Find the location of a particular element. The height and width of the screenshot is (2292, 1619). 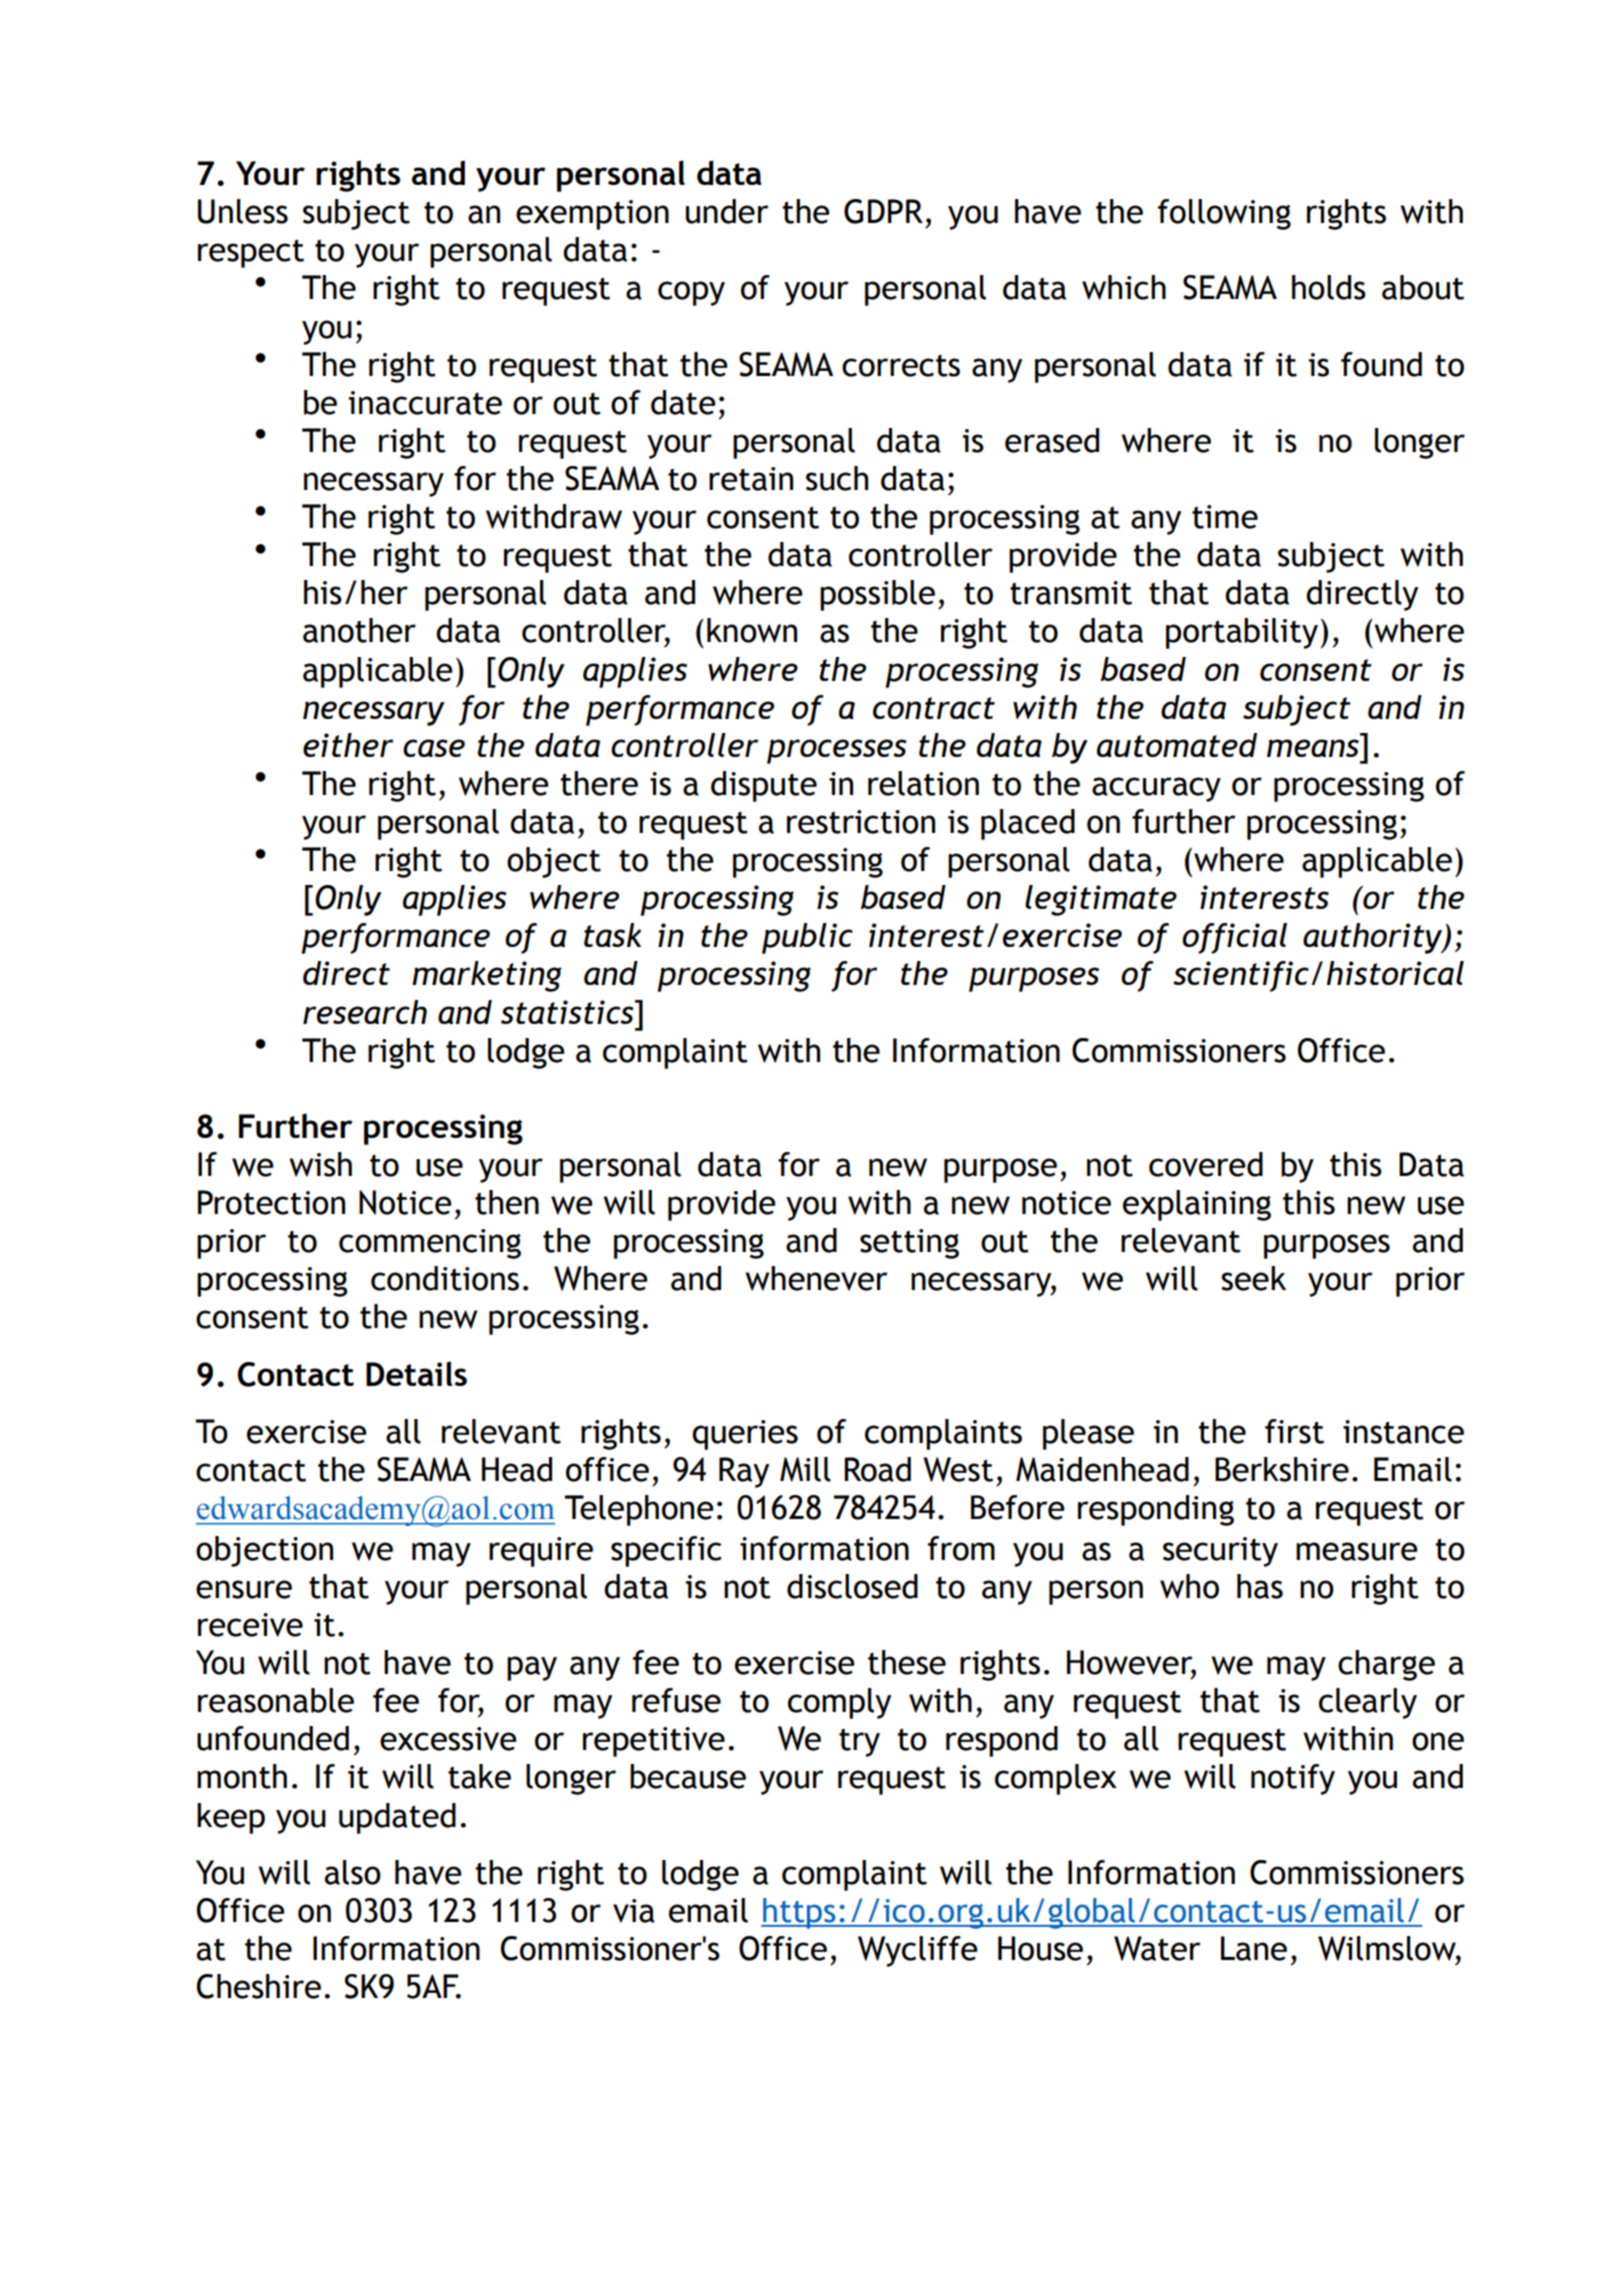

ensure is located at coordinates (244, 1589).
